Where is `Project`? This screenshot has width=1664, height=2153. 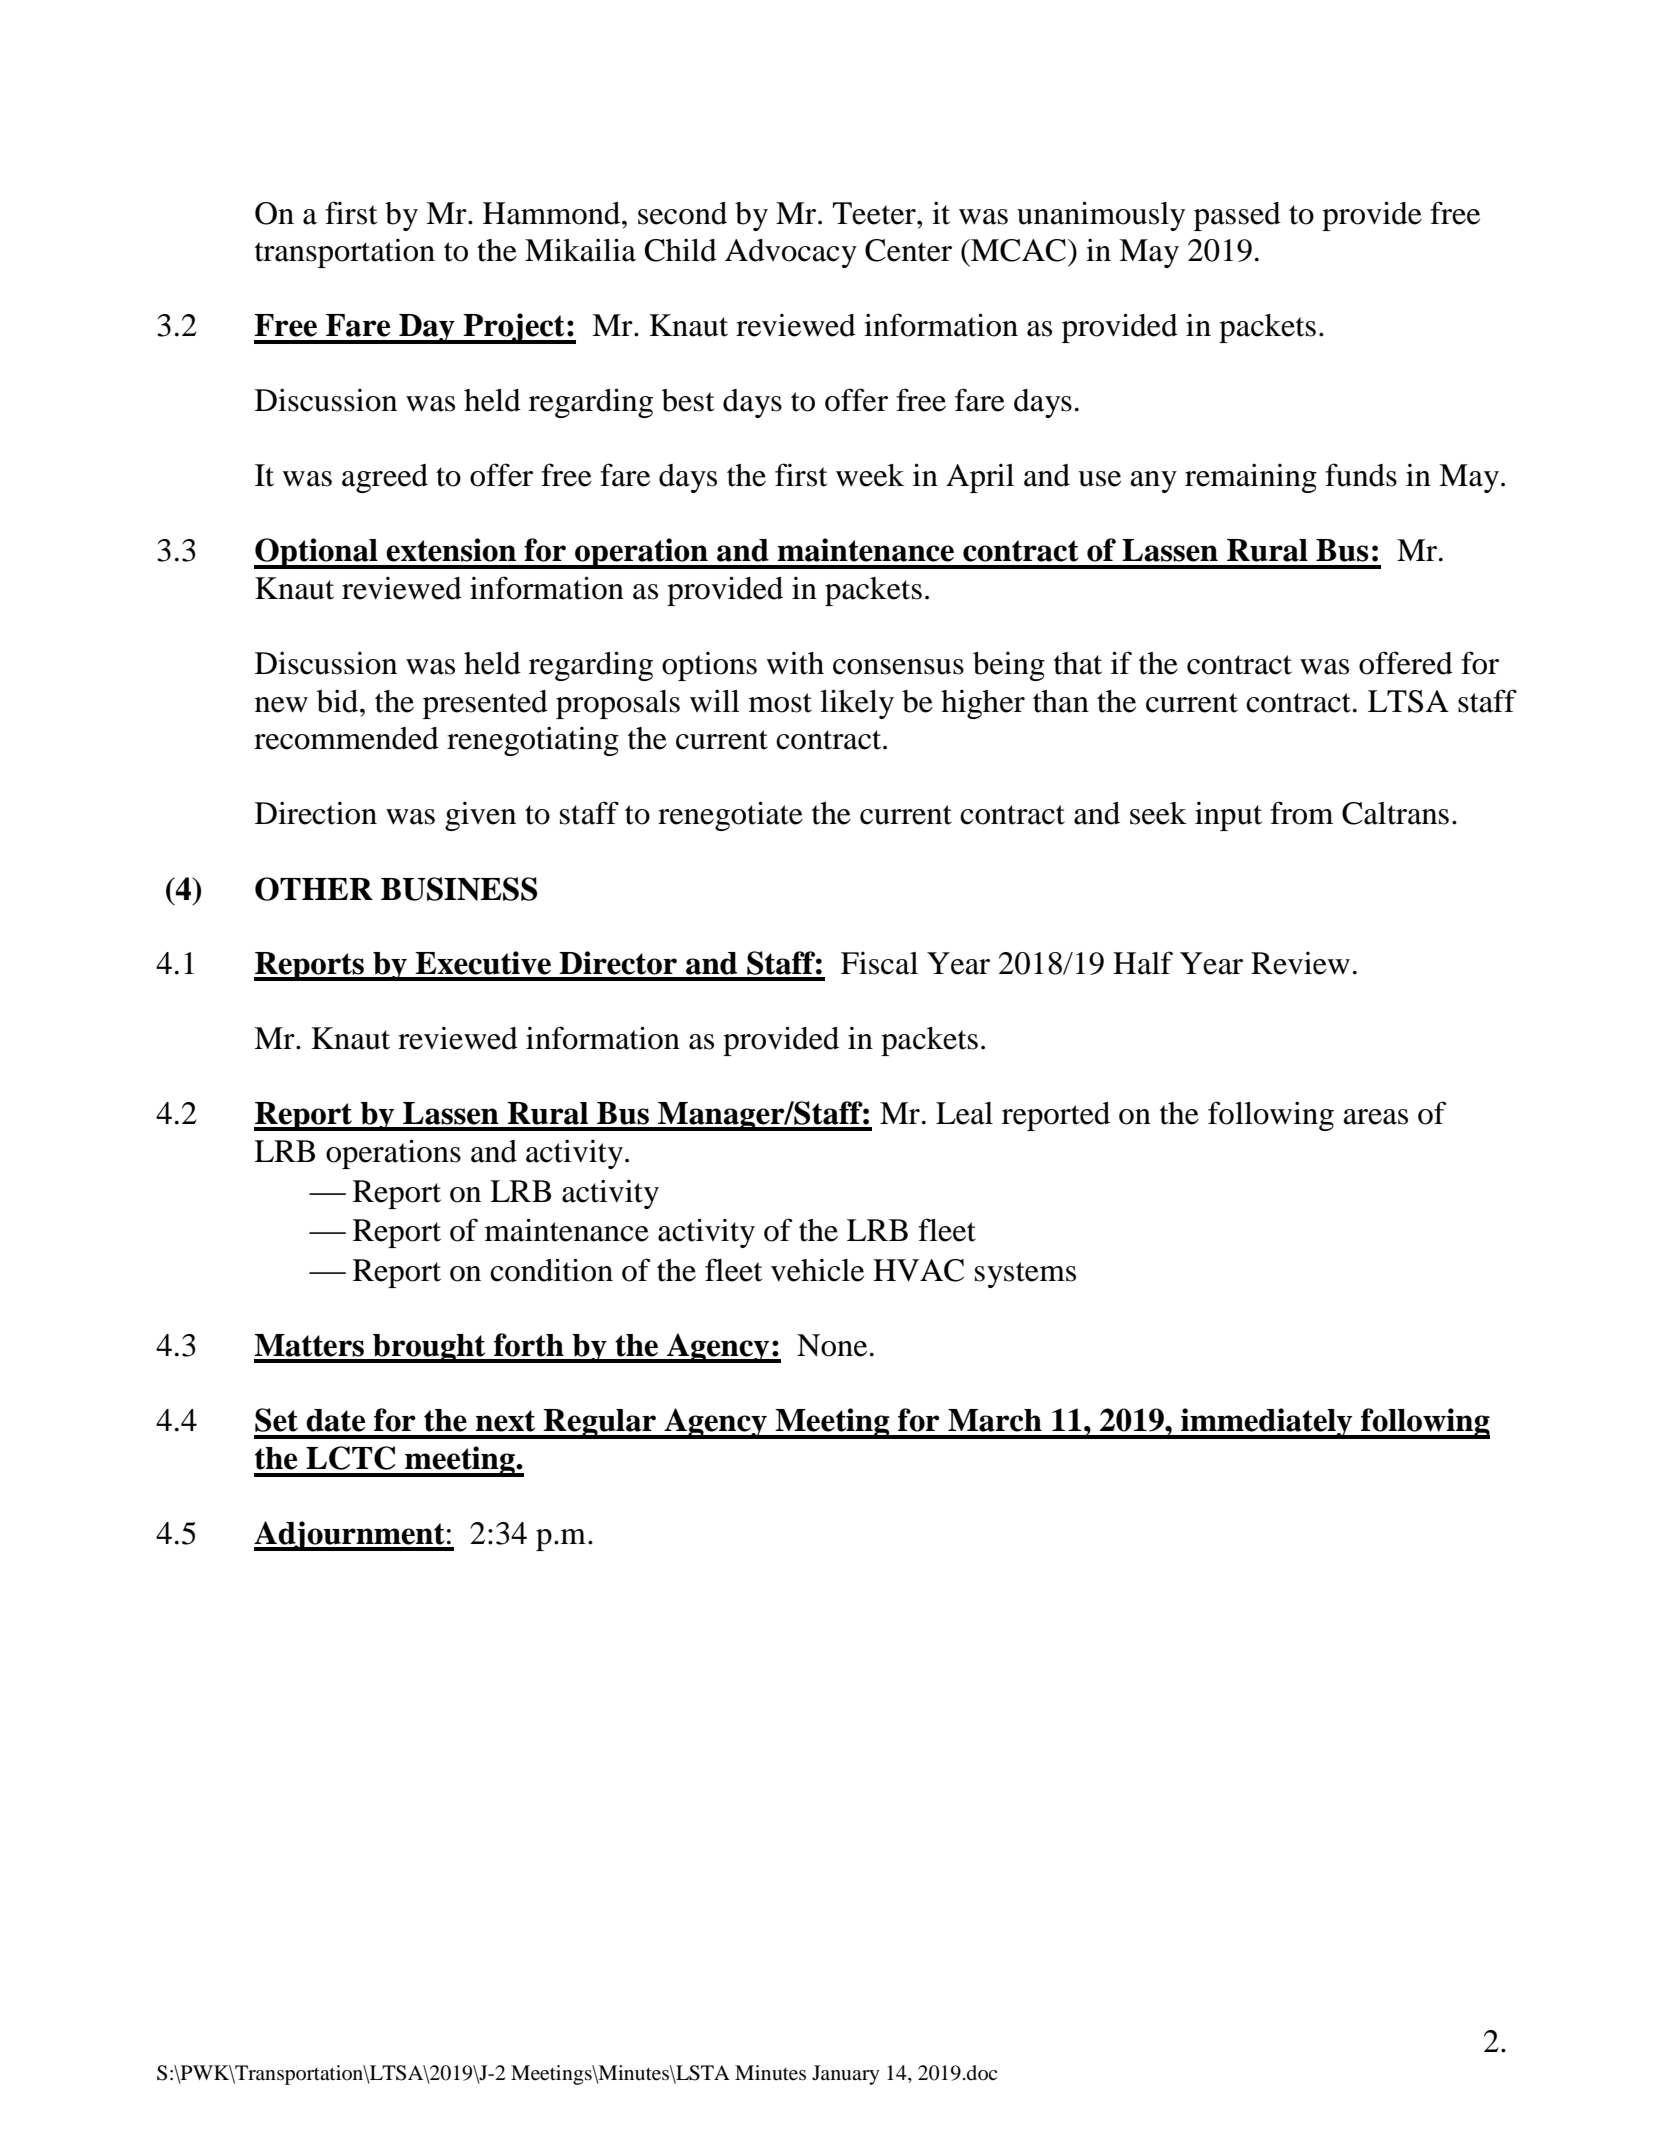 Project is located at coordinates (514, 328).
